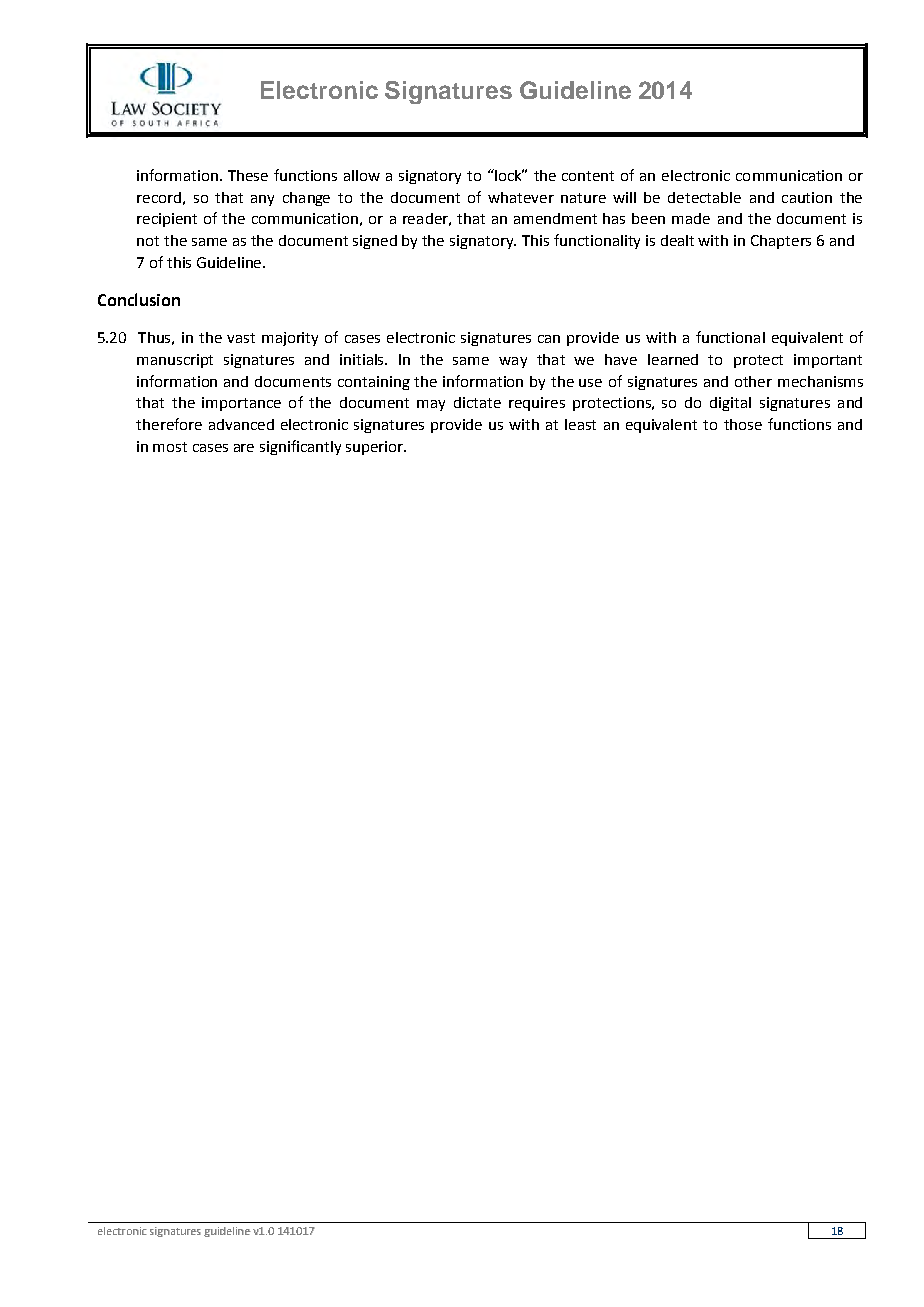  Describe the element at coordinates (704, 197) in the page. I see `detectable` at that location.
